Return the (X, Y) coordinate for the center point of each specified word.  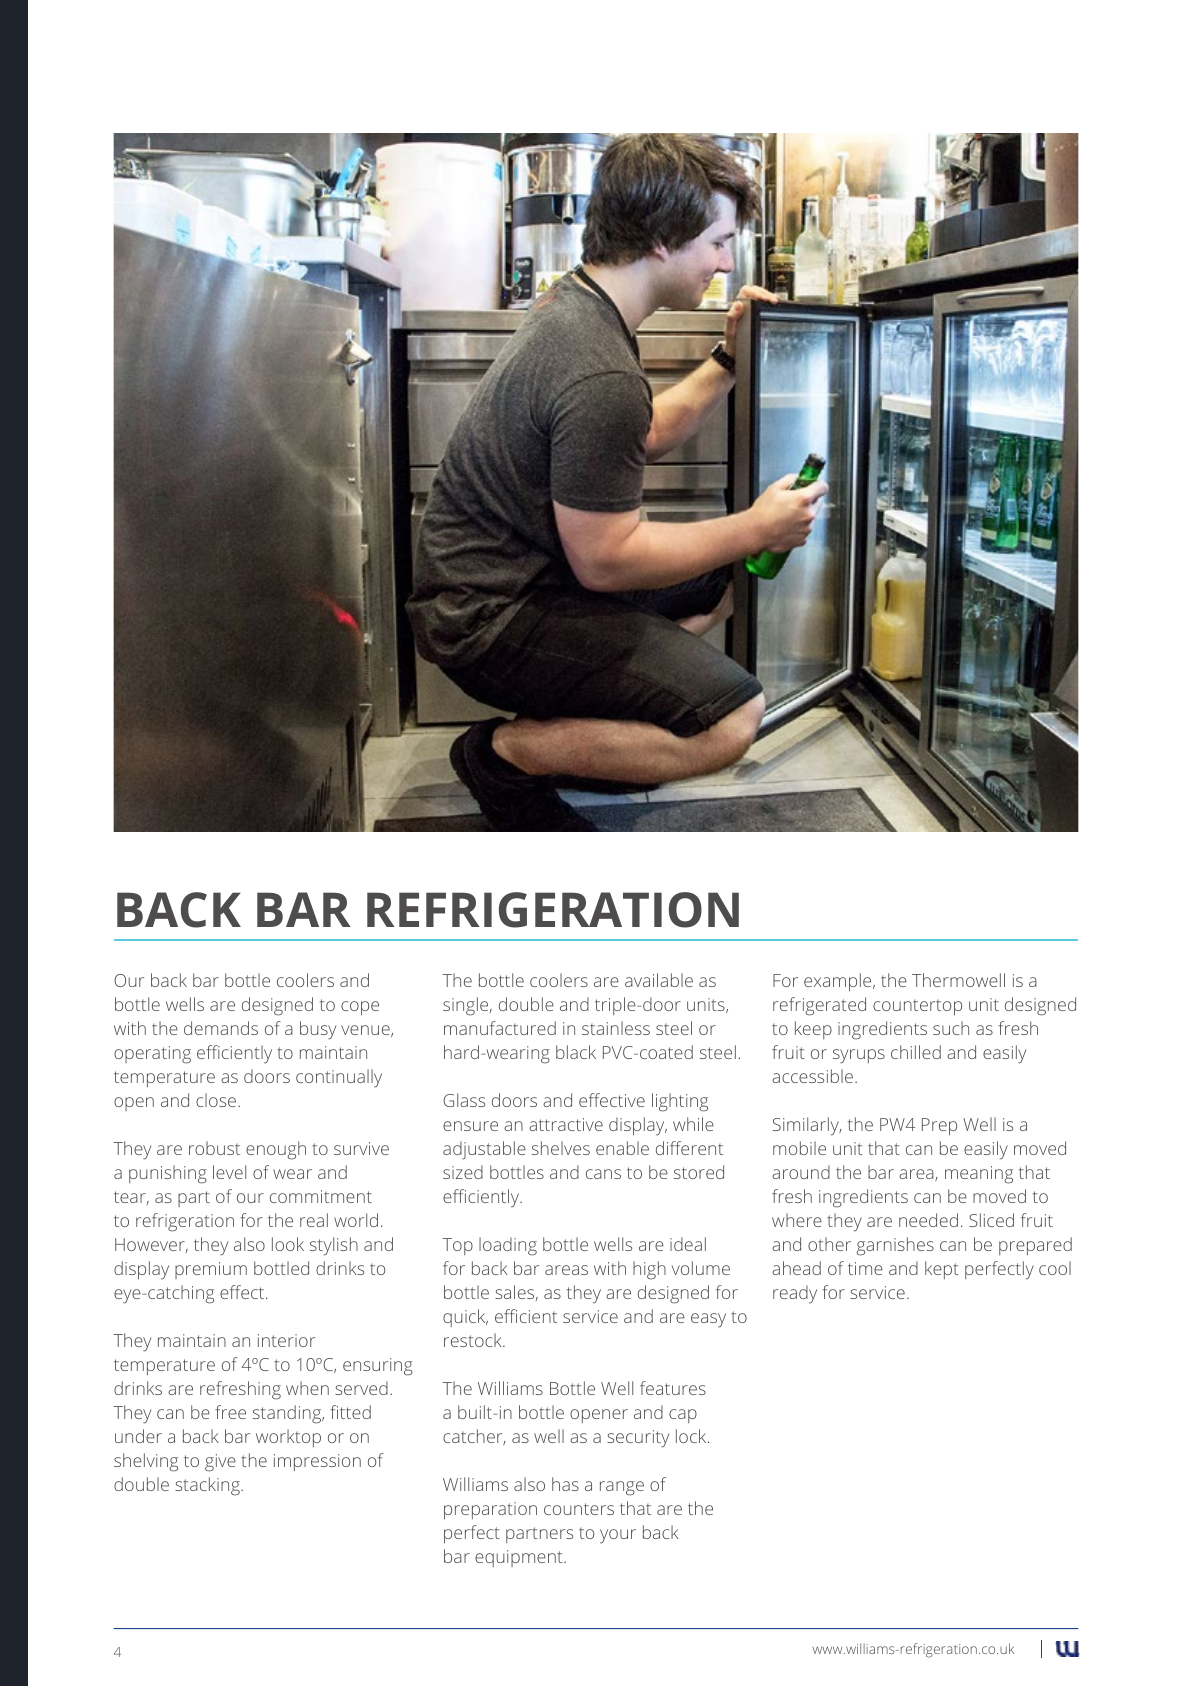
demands (221, 1028)
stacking (208, 1486)
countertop (917, 1008)
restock (474, 1340)
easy (708, 1320)
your (618, 1536)
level (229, 1172)
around (801, 1172)
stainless (616, 1028)
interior (286, 1340)
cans (603, 1174)
